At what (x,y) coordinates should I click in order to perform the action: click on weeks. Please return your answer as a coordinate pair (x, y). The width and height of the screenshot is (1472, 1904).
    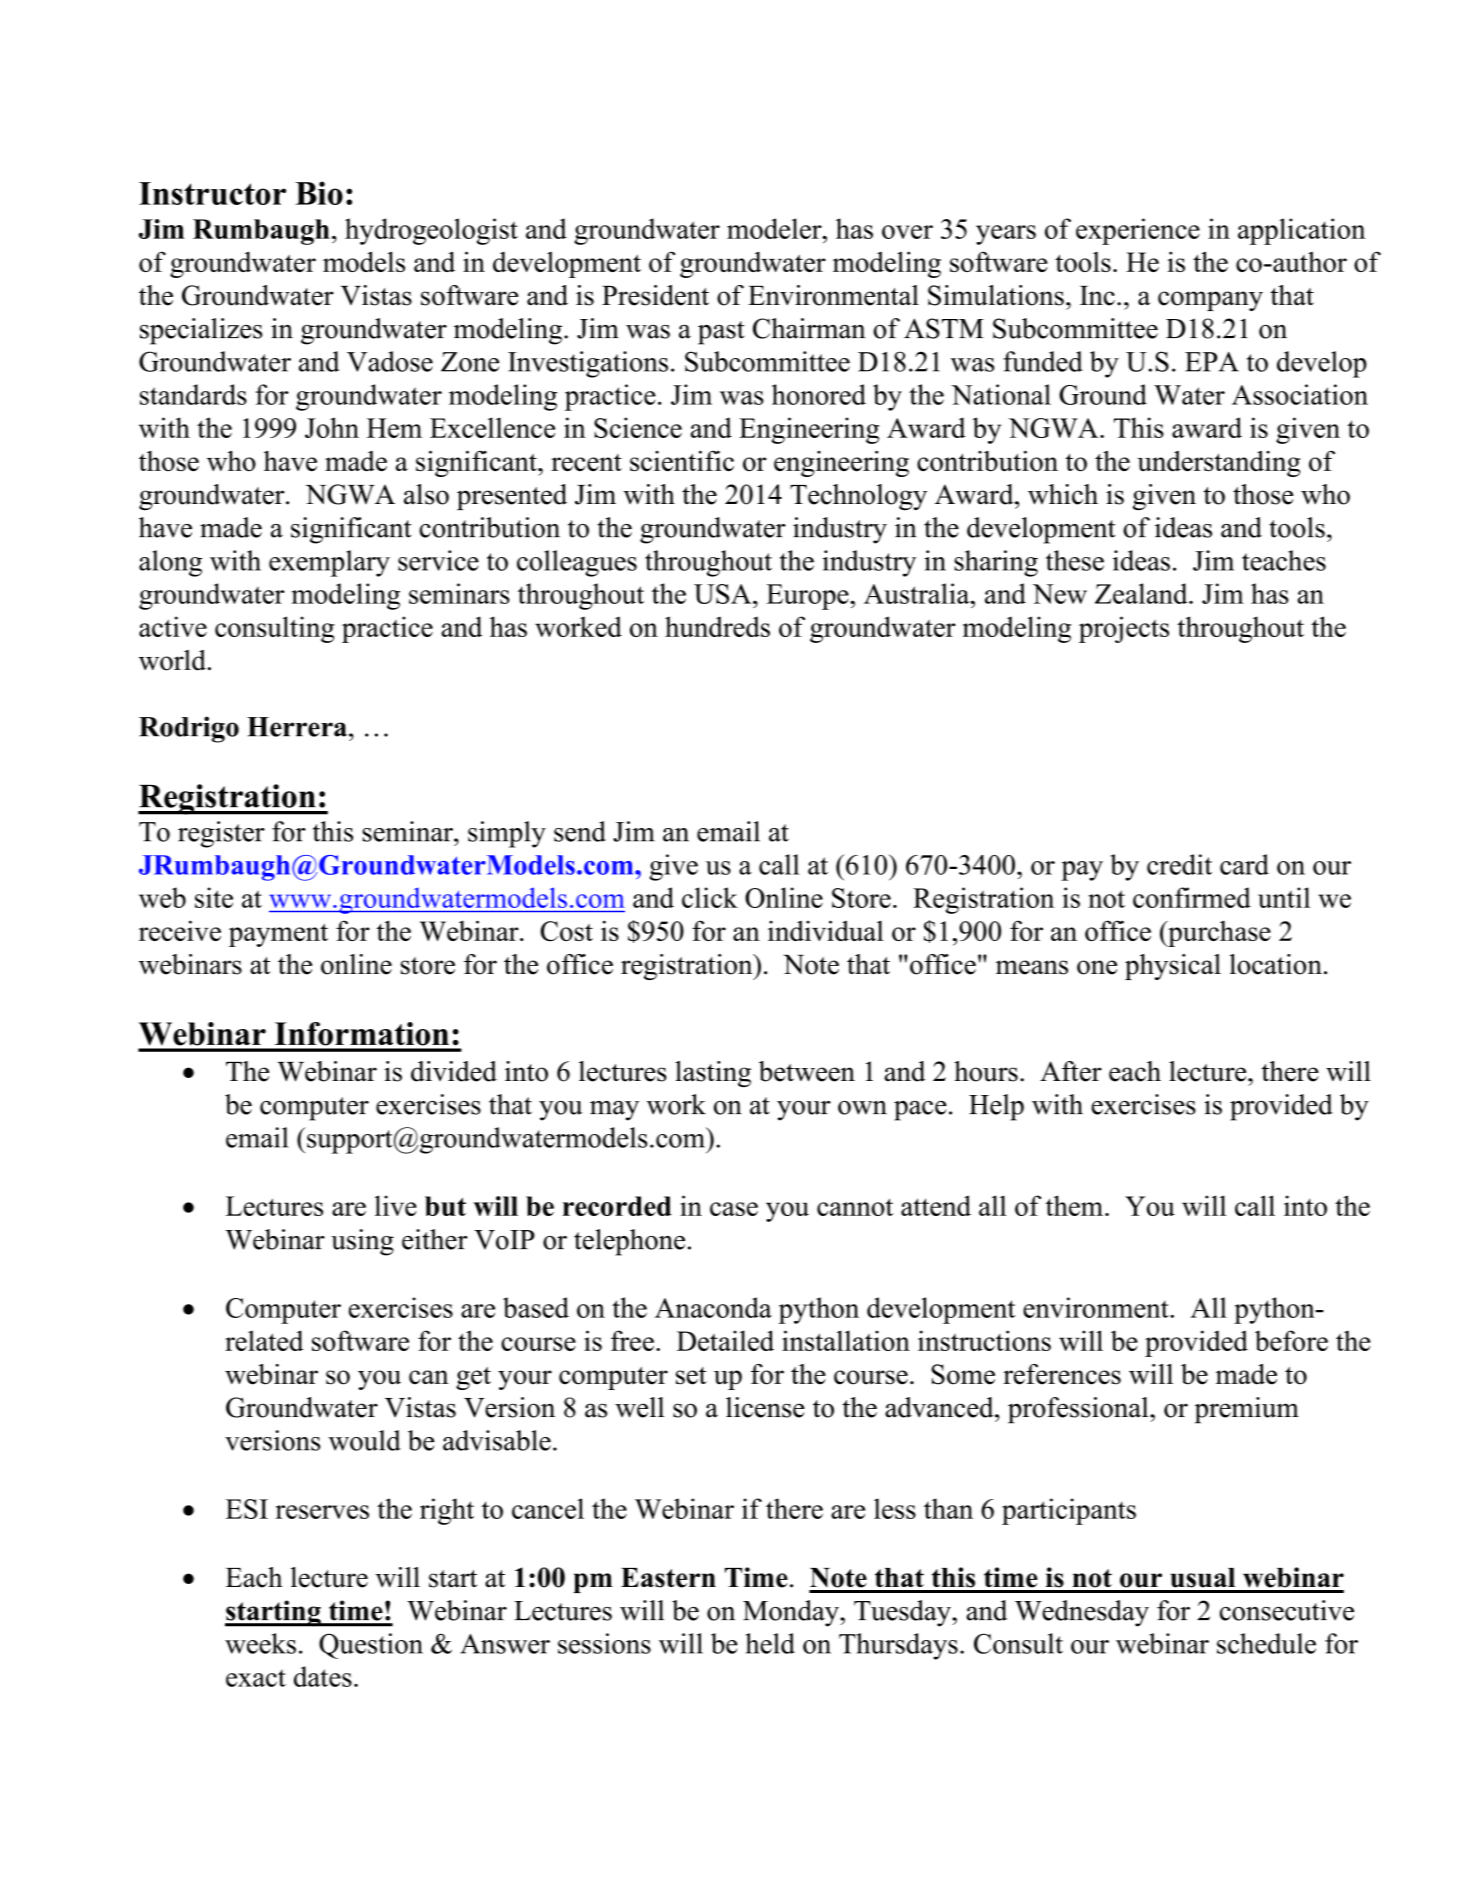
    Looking at the image, I should click on (260, 1643).
